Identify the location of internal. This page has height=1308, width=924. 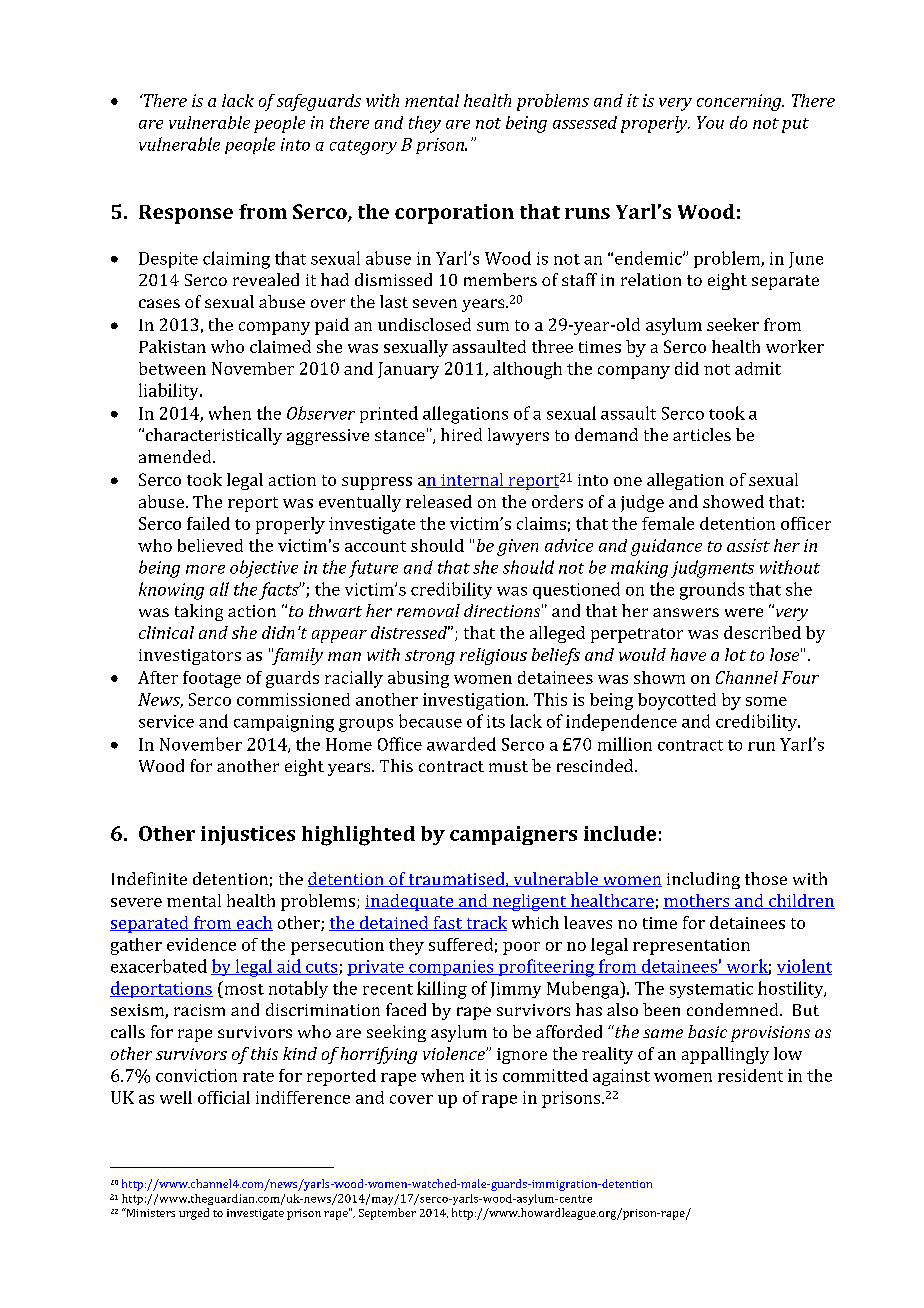
(472, 480).
